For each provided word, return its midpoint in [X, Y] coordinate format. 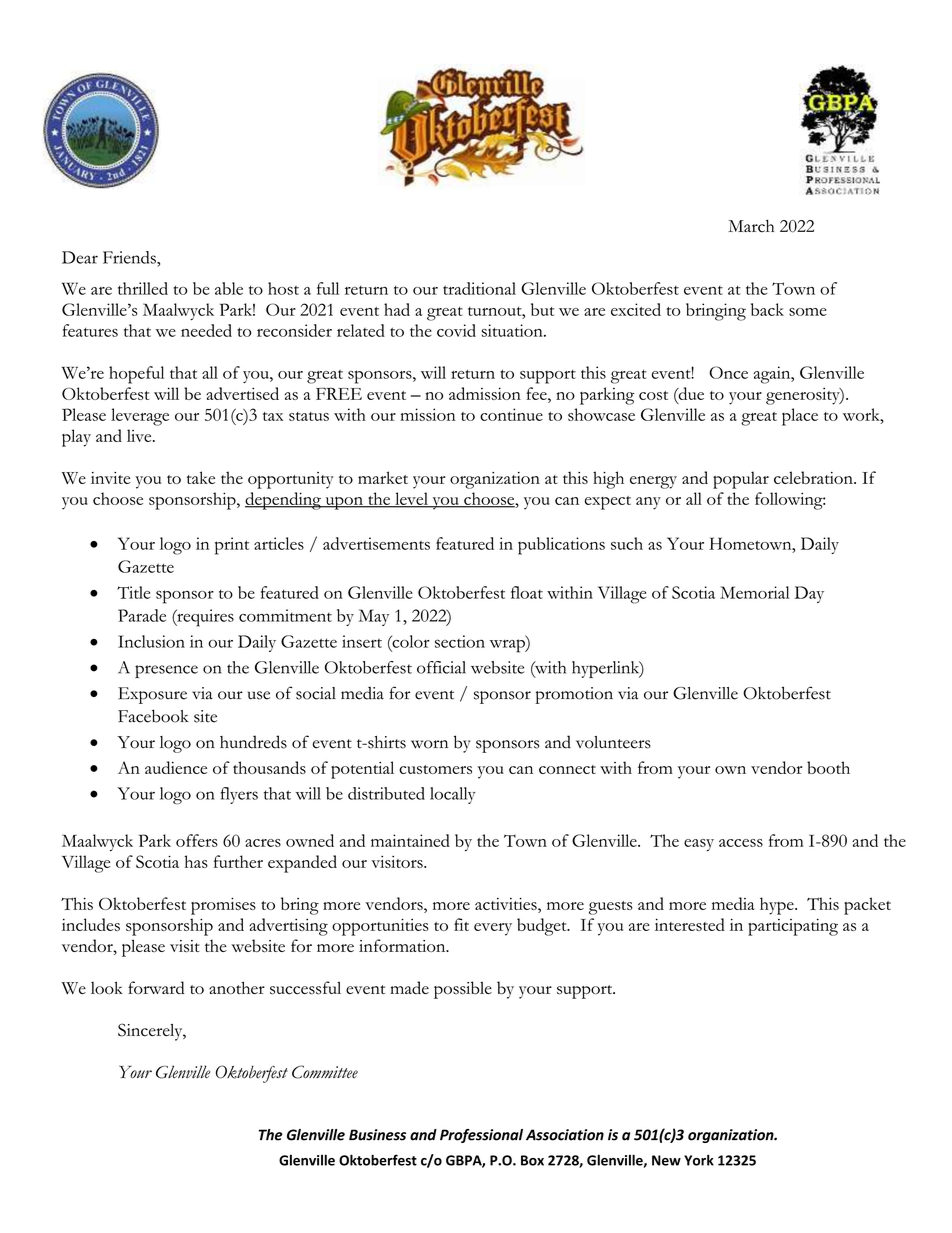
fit [461, 924]
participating [793, 927]
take [201, 477]
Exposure [152, 695]
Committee [325, 1072]
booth [828, 767]
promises [223, 906]
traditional [479, 288]
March [751, 226]
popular [741, 480]
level [411, 500]
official [441, 667]
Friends [130, 257]
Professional [481, 1136]
